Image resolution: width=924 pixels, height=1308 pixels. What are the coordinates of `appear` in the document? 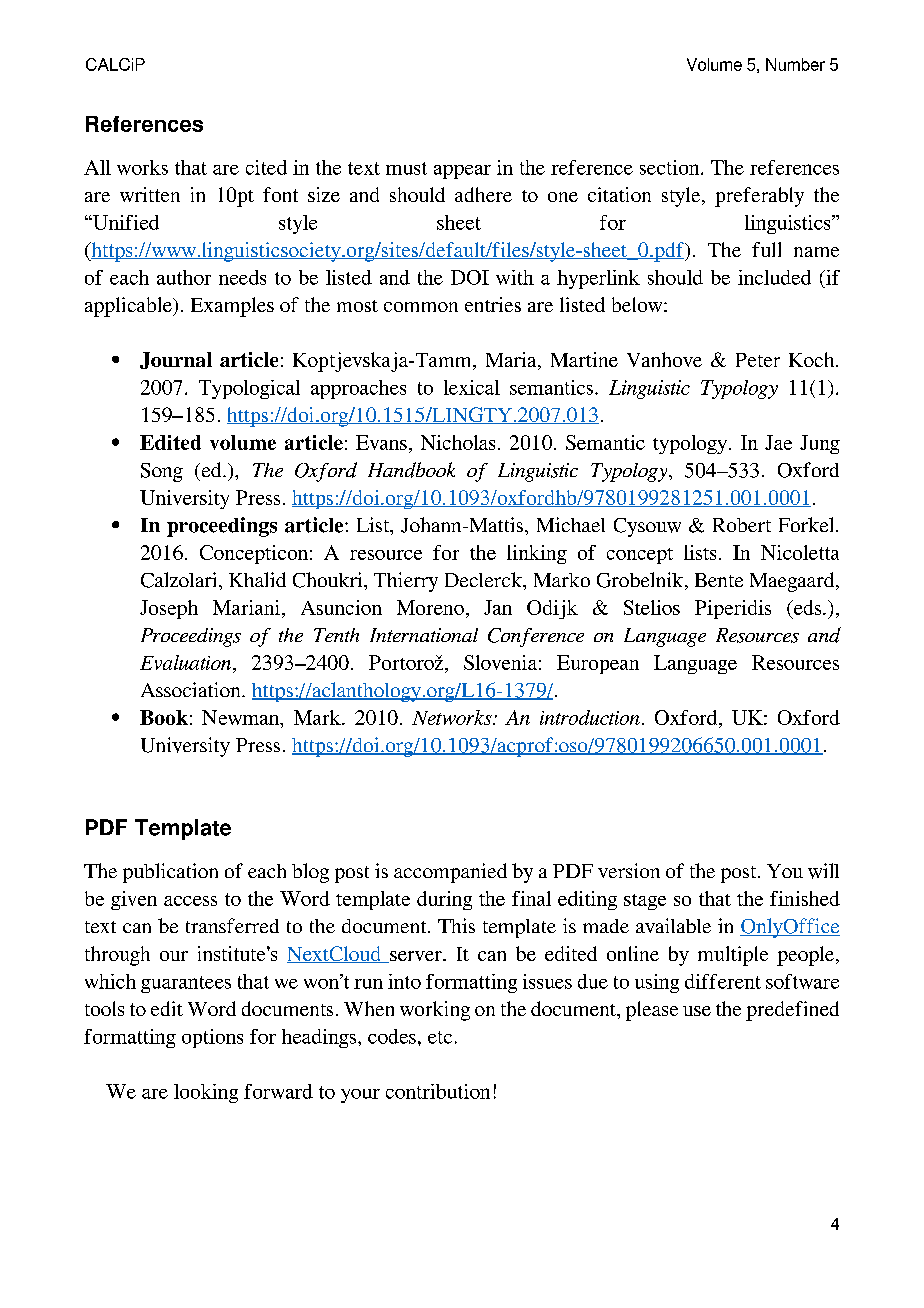 It's located at (462, 172).
